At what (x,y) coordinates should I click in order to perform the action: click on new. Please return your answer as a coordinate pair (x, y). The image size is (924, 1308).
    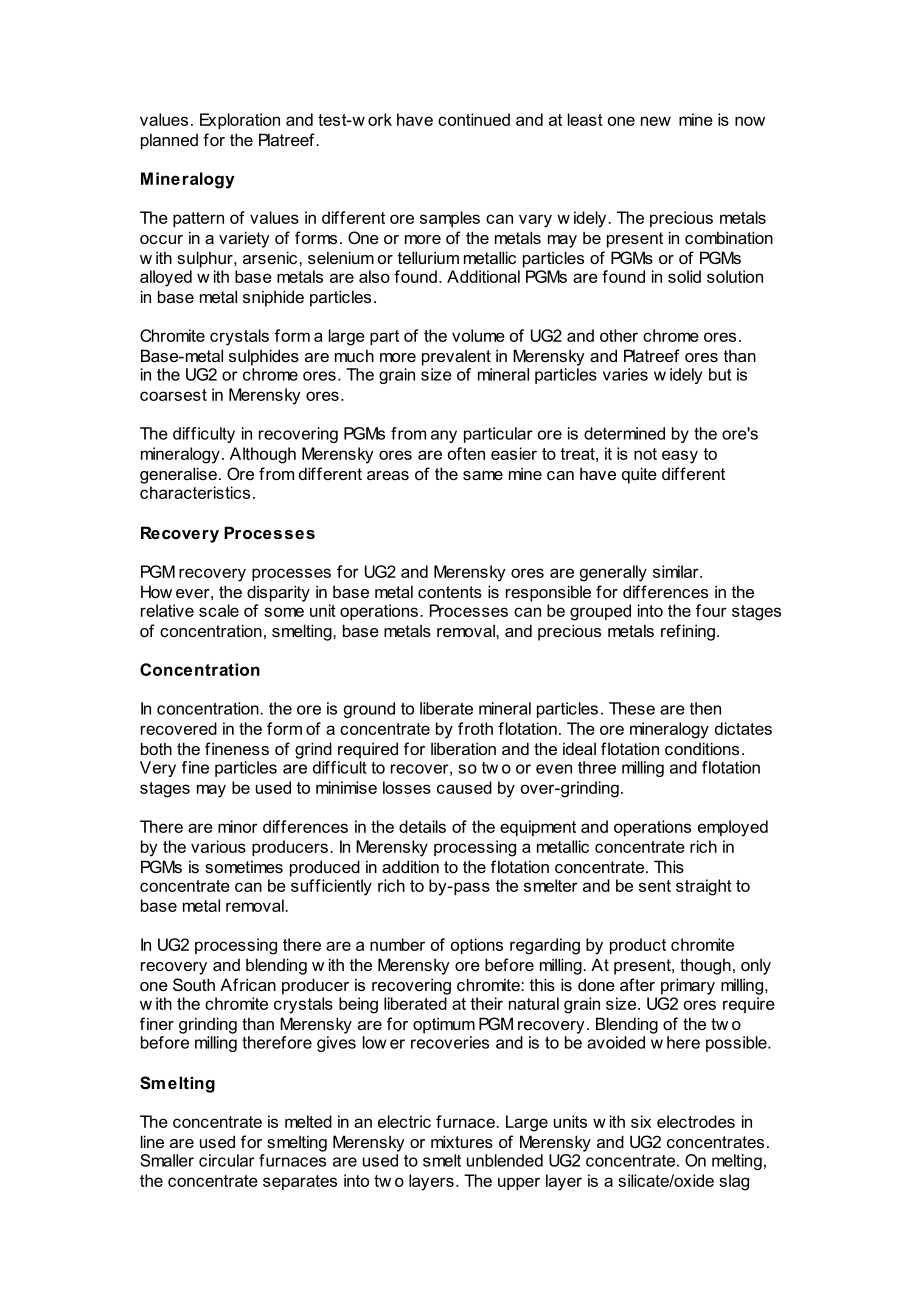
    Looking at the image, I should click on (656, 121).
